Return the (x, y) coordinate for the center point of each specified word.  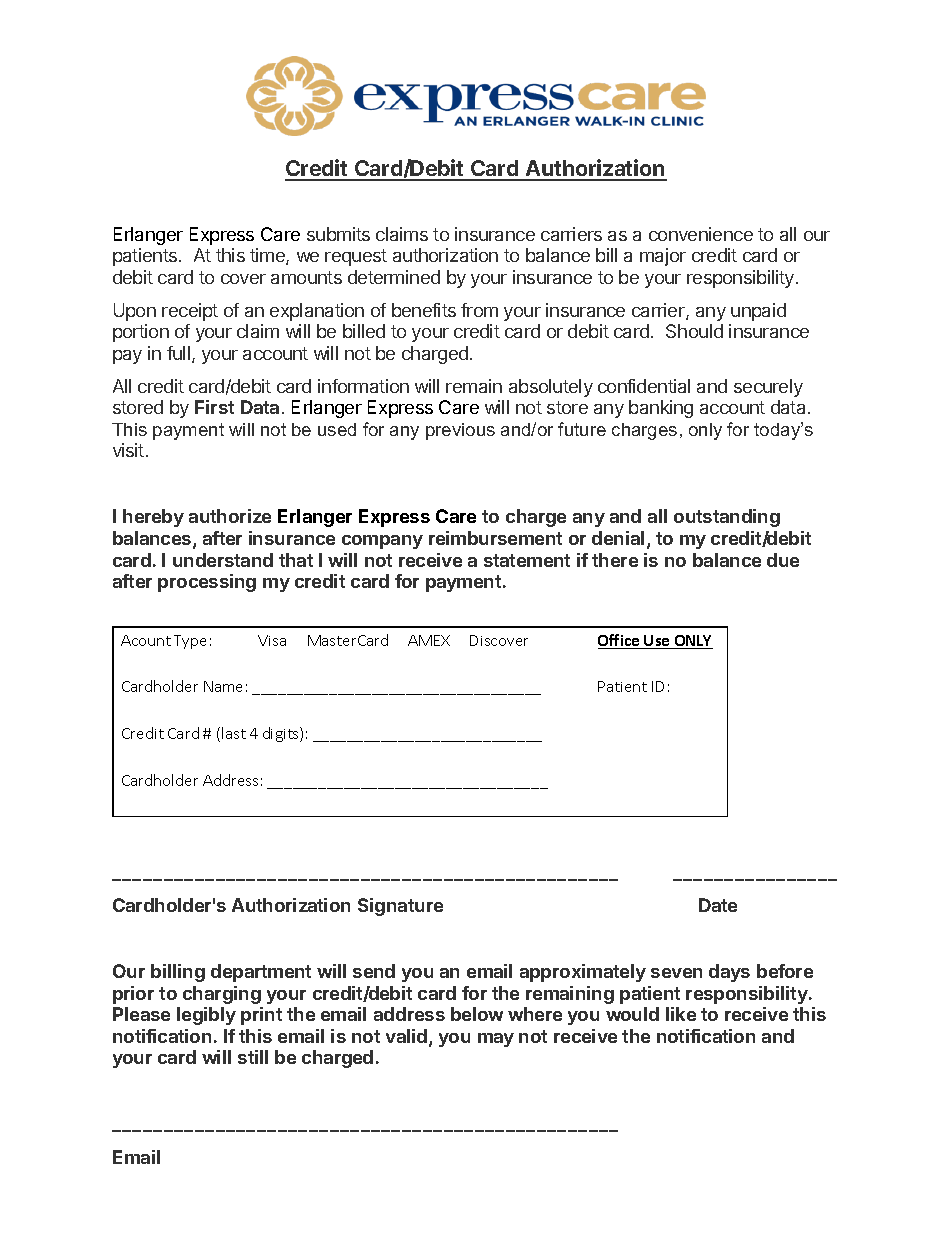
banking (661, 409)
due (783, 560)
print (261, 1016)
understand (223, 560)
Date (718, 905)
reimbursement (495, 538)
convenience (701, 234)
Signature (400, 907)
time (268, 256)
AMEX (429, 640)
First (214, 407)
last (234, 733)
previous (460, 431)
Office (620, 641)
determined (394, 277)
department (261, 973)
